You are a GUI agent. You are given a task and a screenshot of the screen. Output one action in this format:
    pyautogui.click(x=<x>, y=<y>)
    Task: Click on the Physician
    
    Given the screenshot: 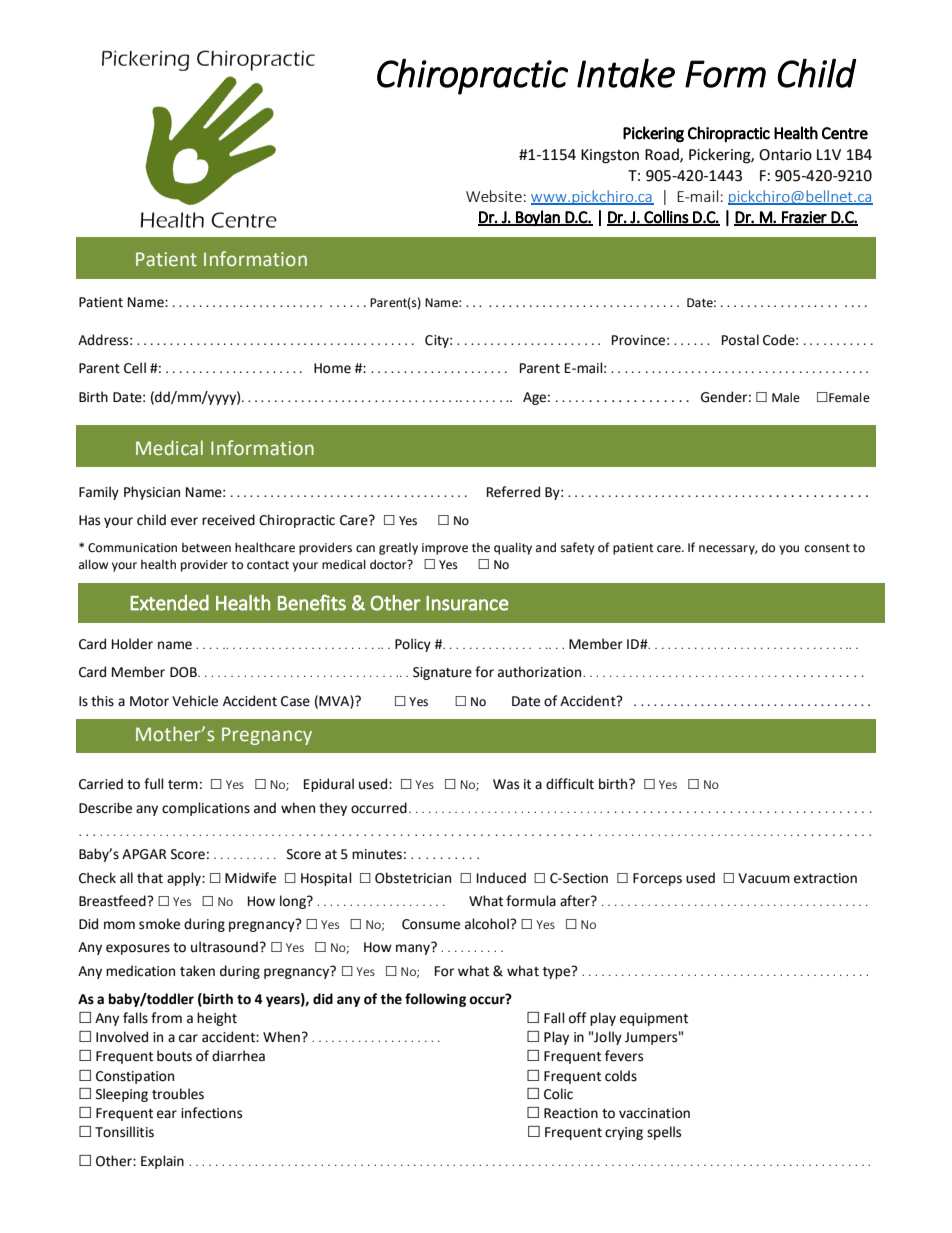 What is the action you would take?
    pyautogui.click(x=152, y=493)
